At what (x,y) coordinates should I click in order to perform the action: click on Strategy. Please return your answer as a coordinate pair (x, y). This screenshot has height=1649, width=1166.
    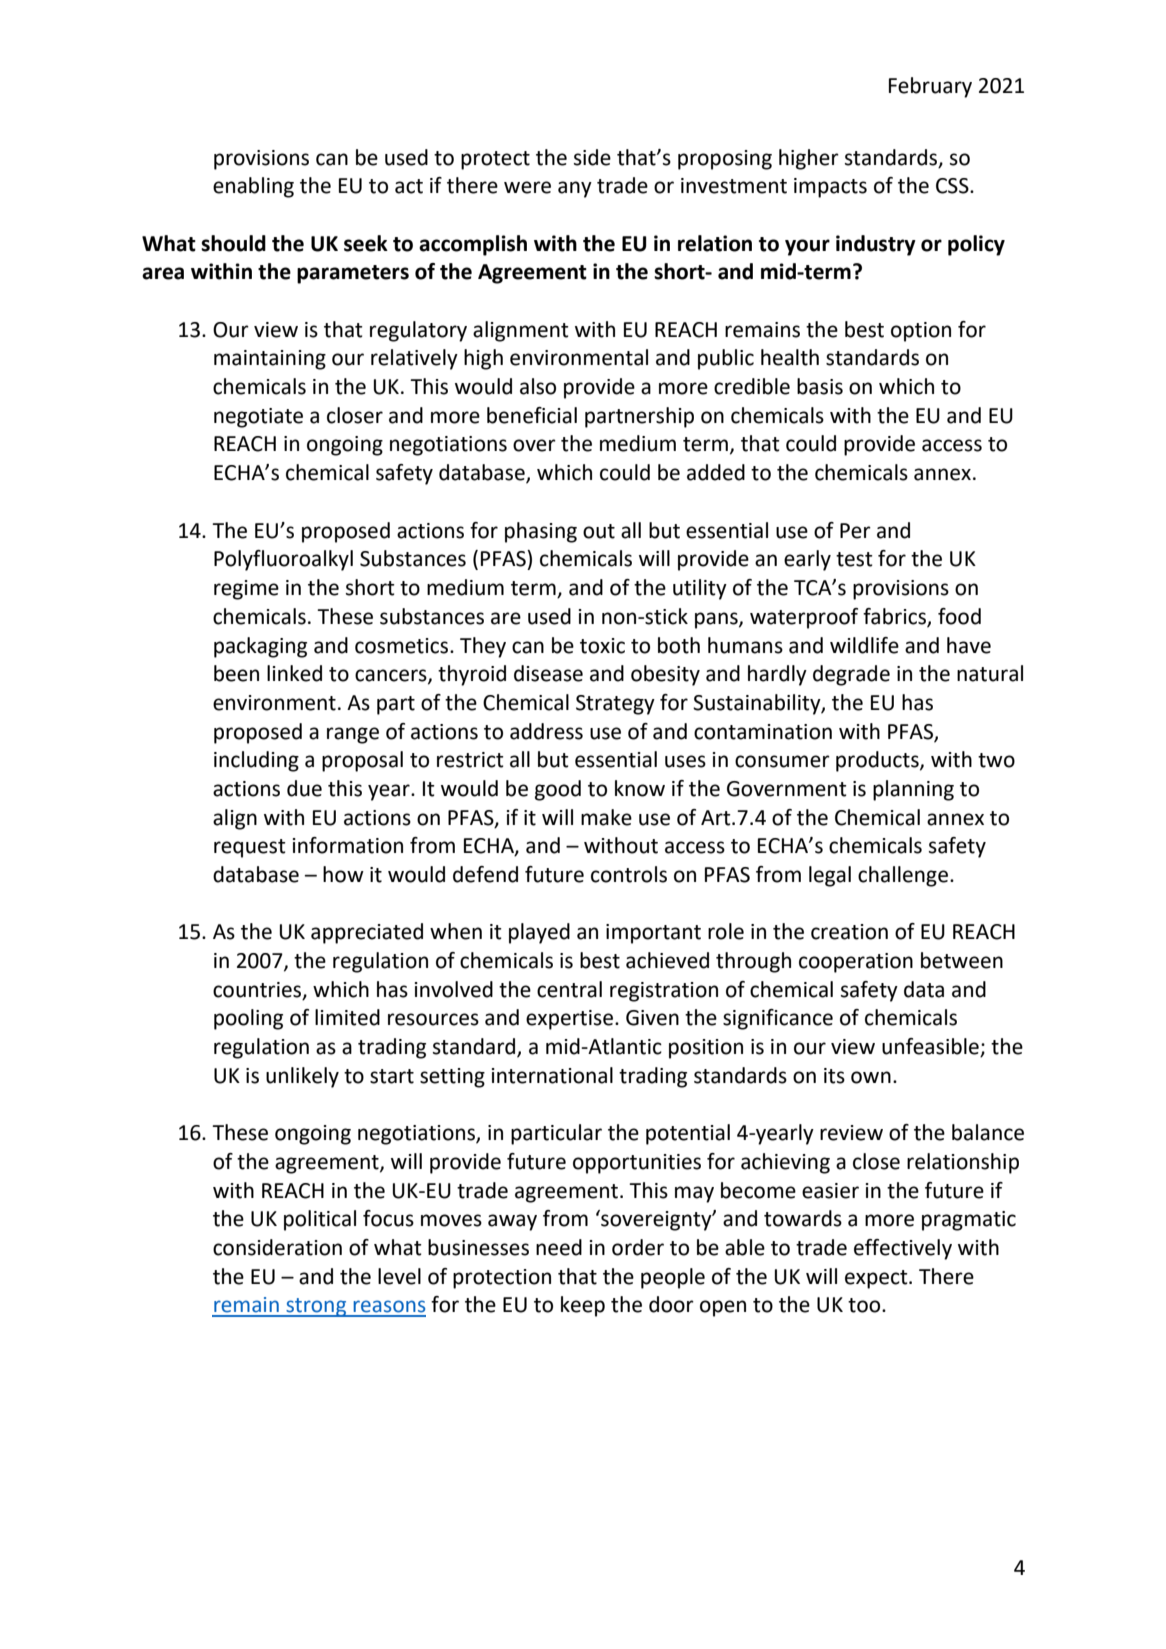
    Looking at the image, I should click on (615, 705).
